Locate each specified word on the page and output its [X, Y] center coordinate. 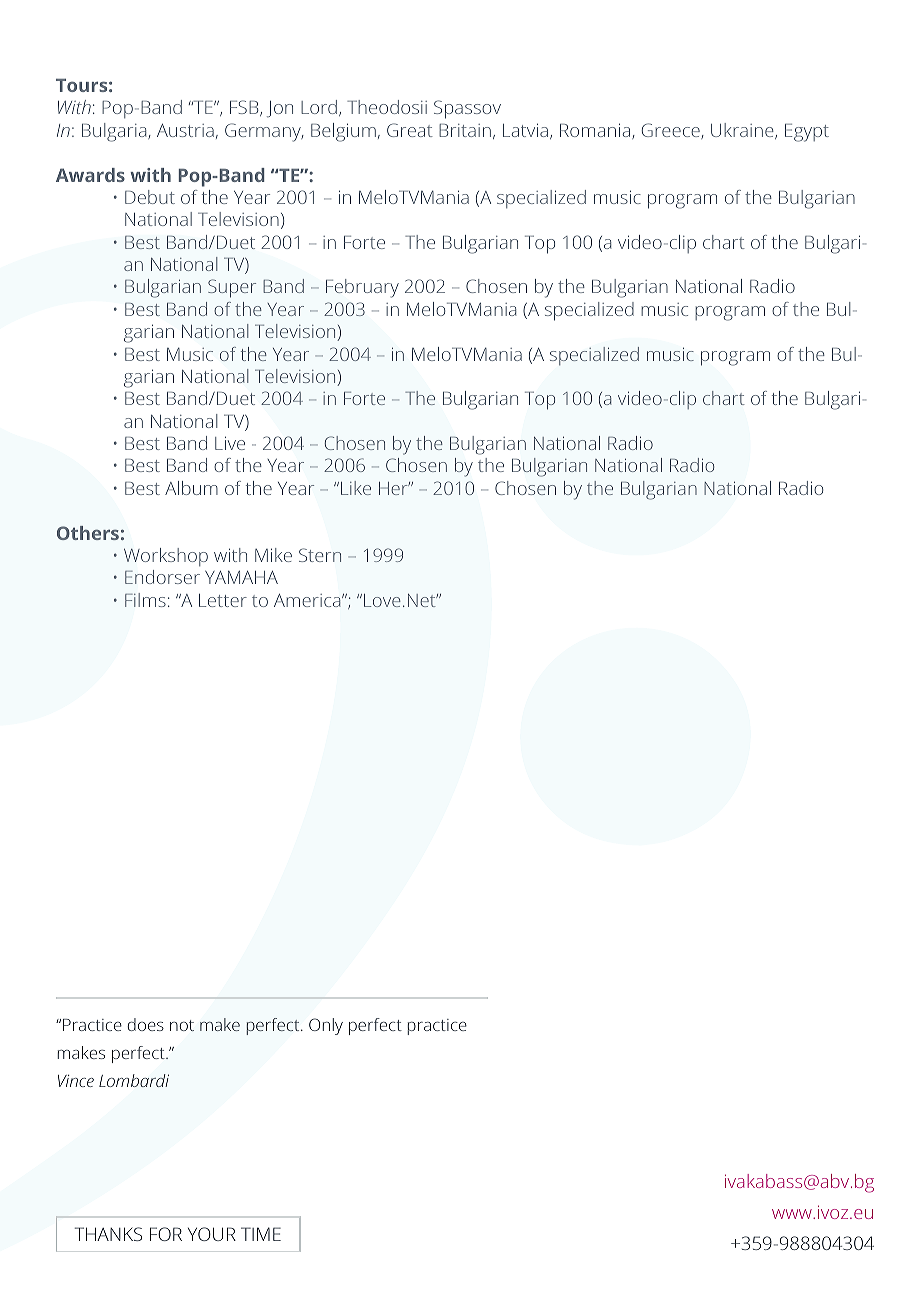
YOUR [212, 1234]
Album [191, 488]
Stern [320, 555]
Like [356, 488]
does [145, 1024]
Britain [465, 130]
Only [326, 1026]
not [182, 1025]
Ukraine [743, 131]
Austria [185, 130]
